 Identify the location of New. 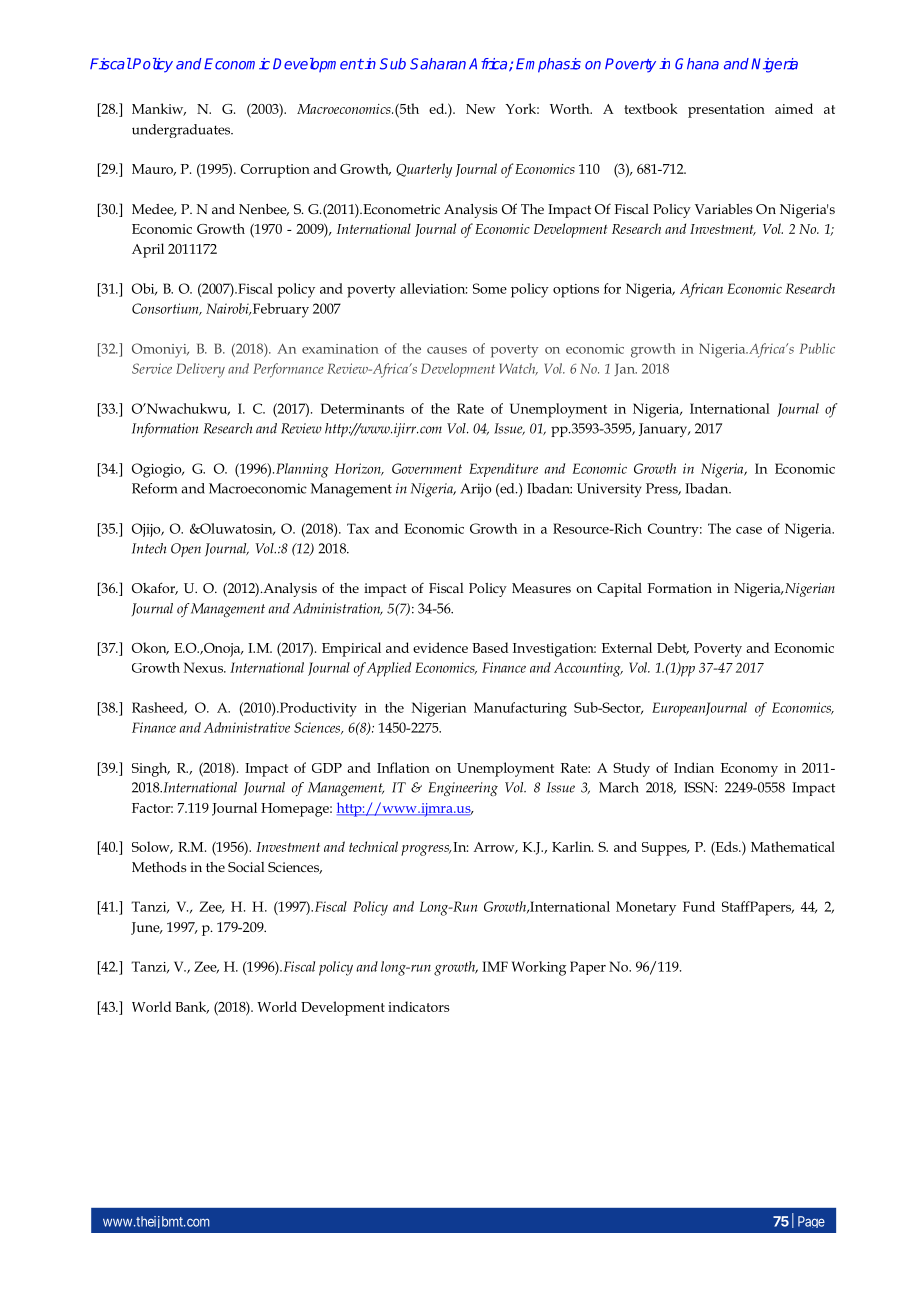
(481, 109).
